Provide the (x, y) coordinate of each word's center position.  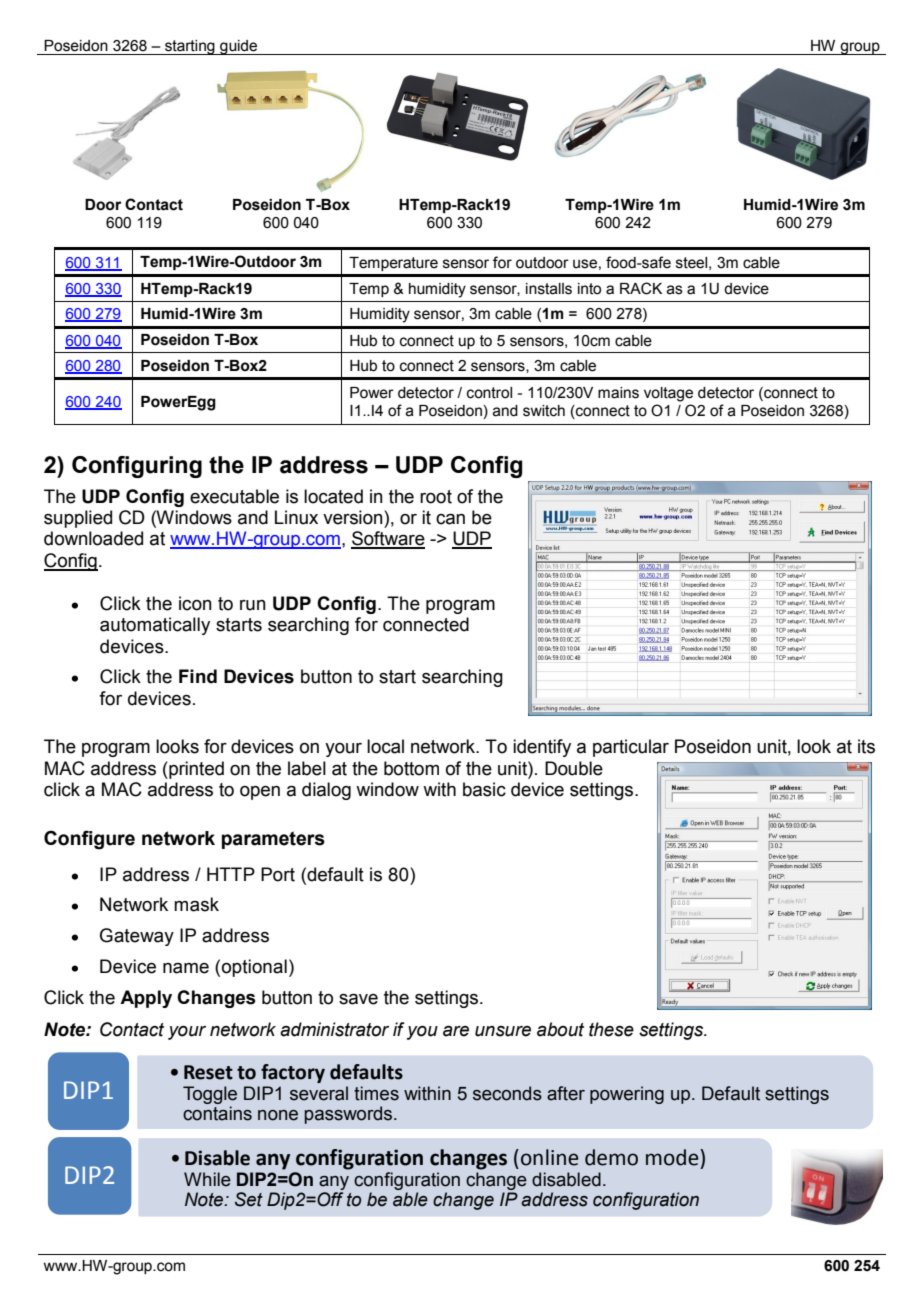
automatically (155, 626)
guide (239, 47)
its (866, 746)
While (207, 1179)
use (585, 264)
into (589, 289)
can (450, 519)
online (550, 1157)
